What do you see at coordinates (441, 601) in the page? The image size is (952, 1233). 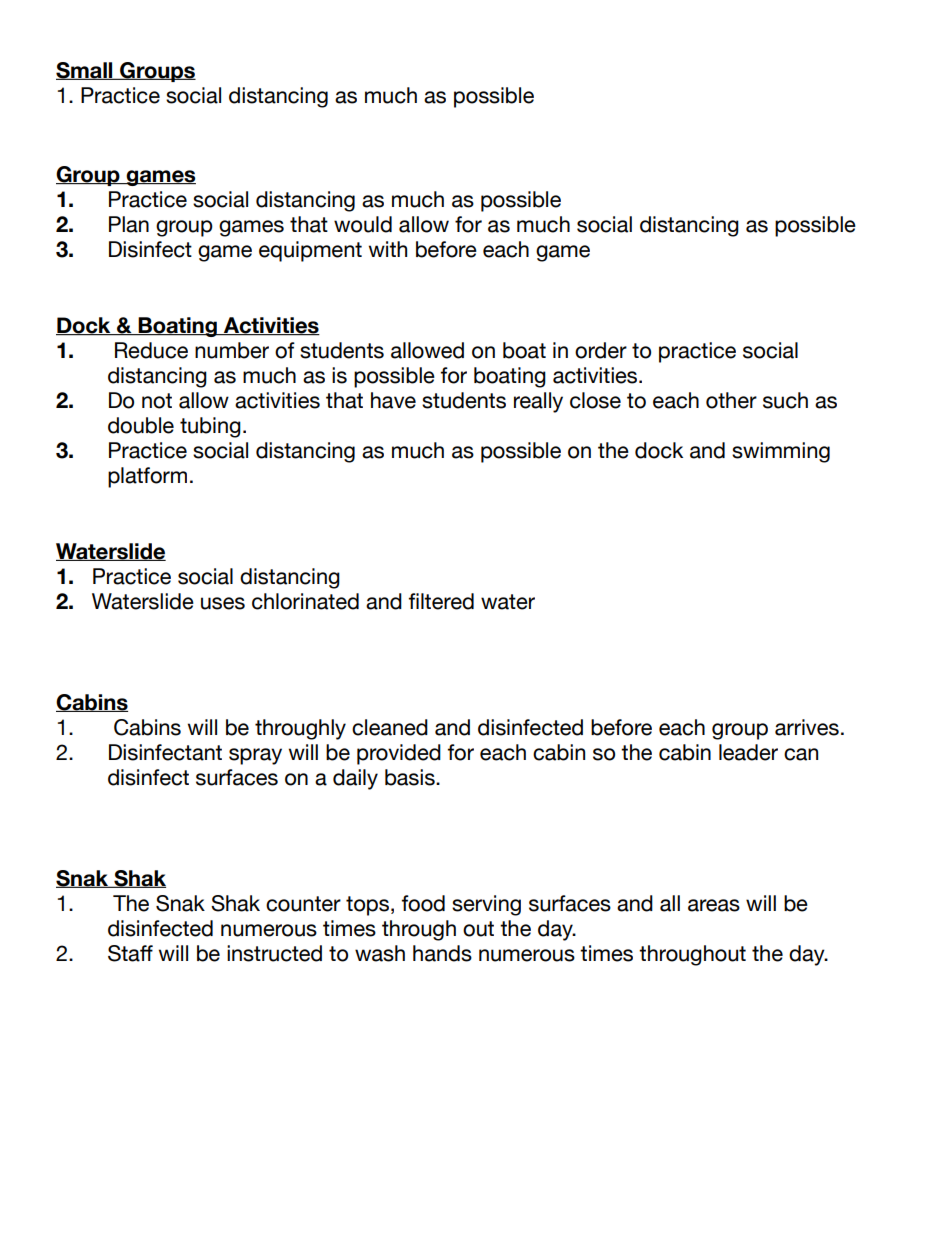 I see `filtered` at bounding box center [441, 601].
